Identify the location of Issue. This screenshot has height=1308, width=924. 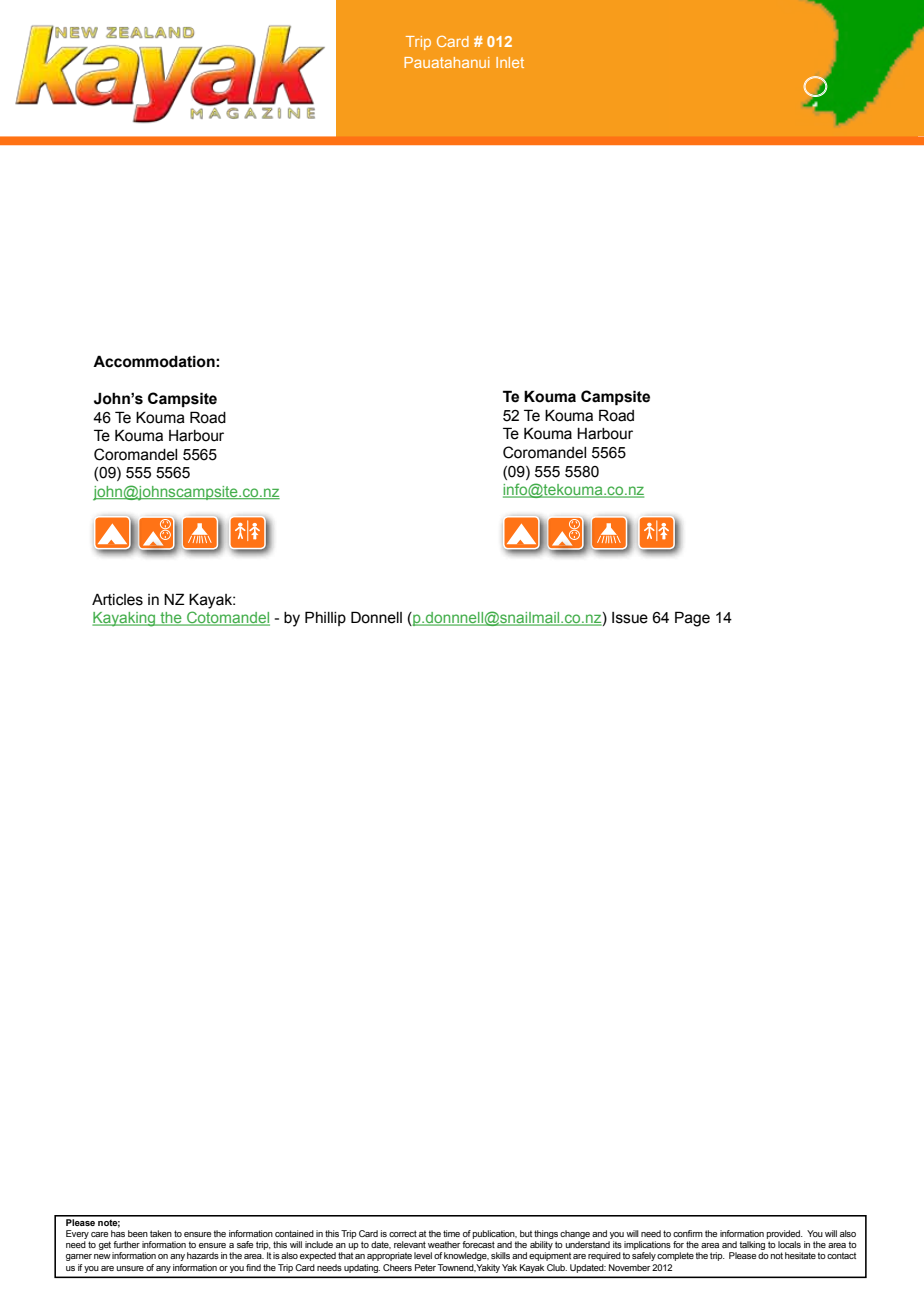
(630, 618).
